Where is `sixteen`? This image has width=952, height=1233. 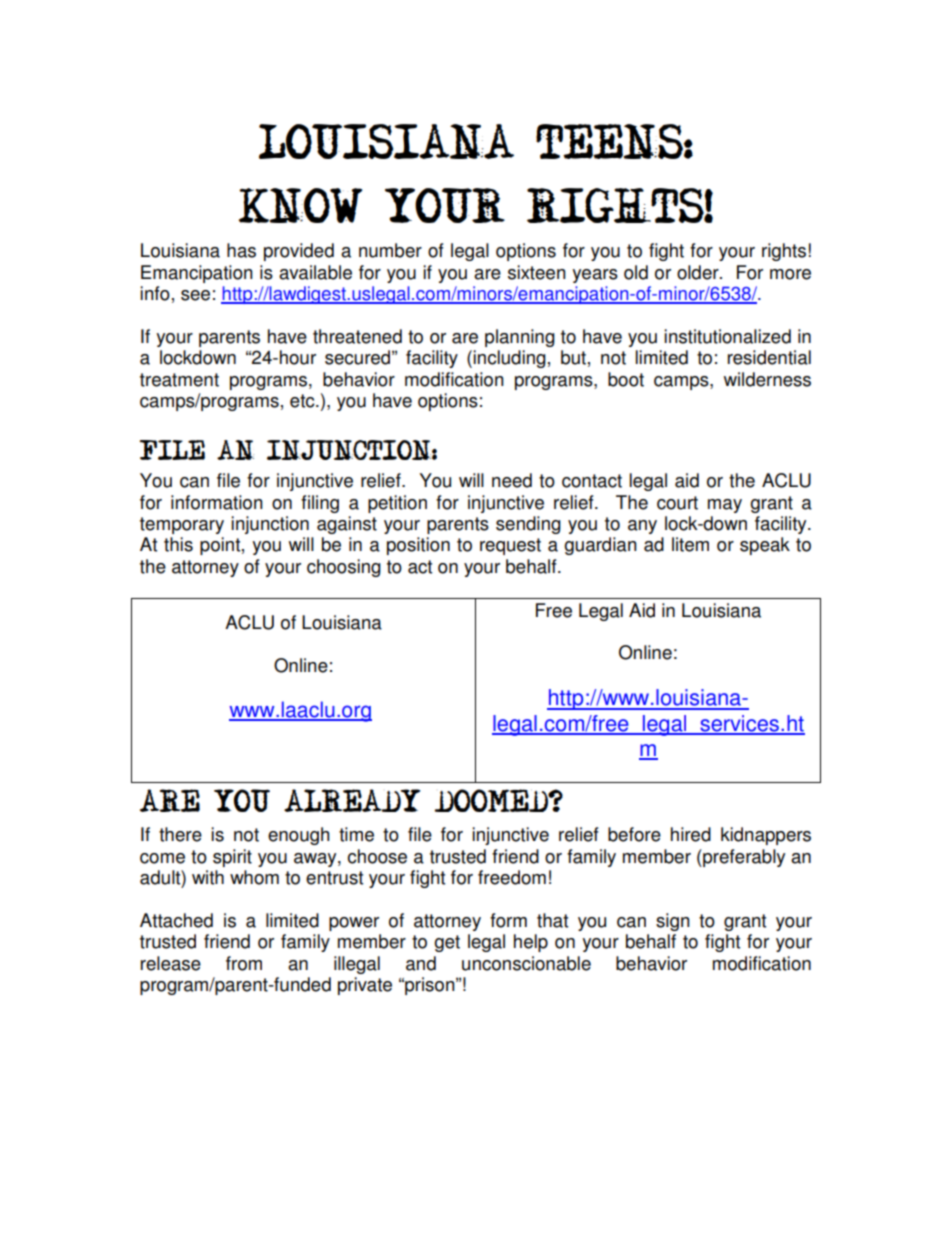 sixteen is located at coordinates (537, 272).
